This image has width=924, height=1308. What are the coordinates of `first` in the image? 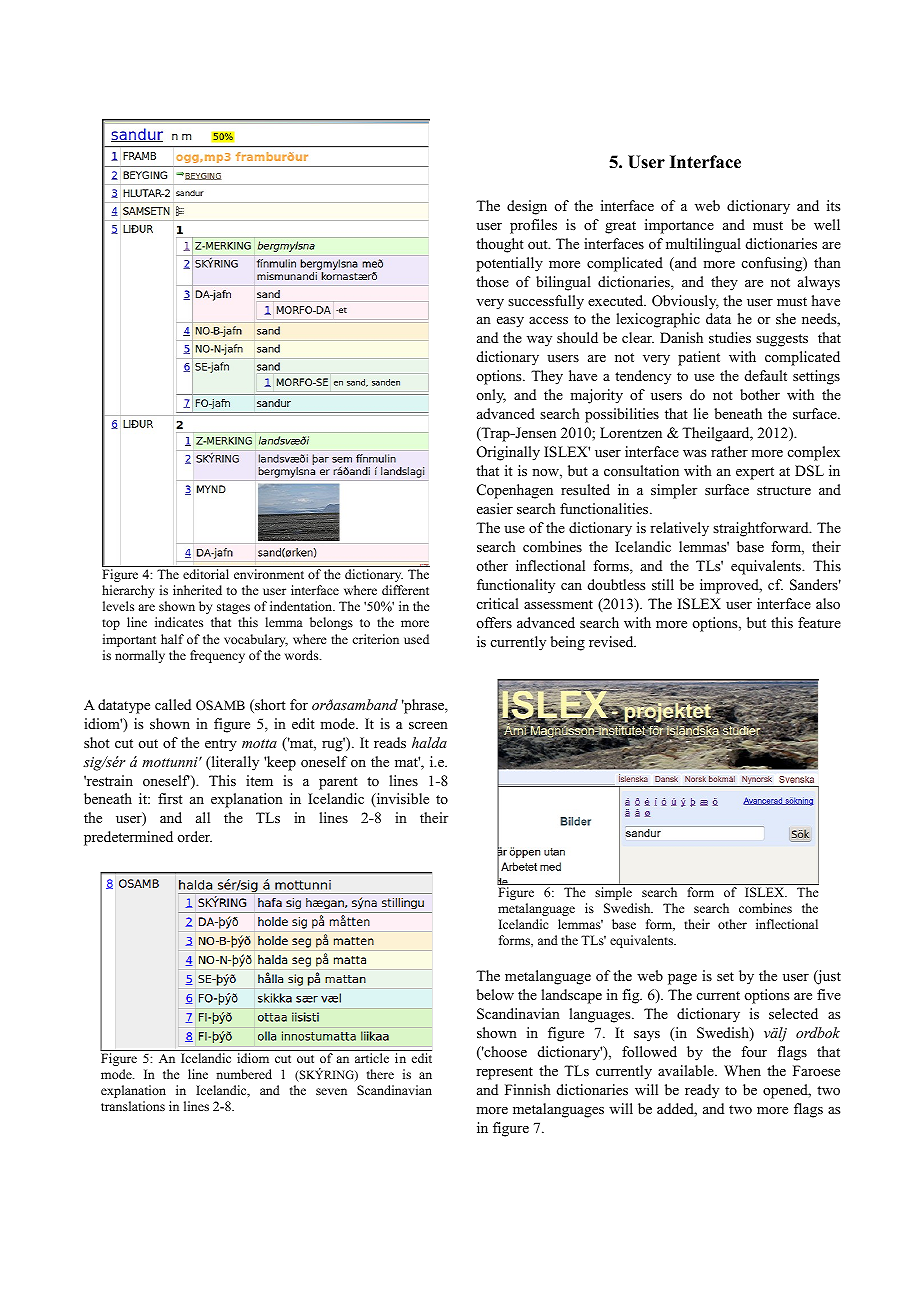 It's located at (170, 798).
